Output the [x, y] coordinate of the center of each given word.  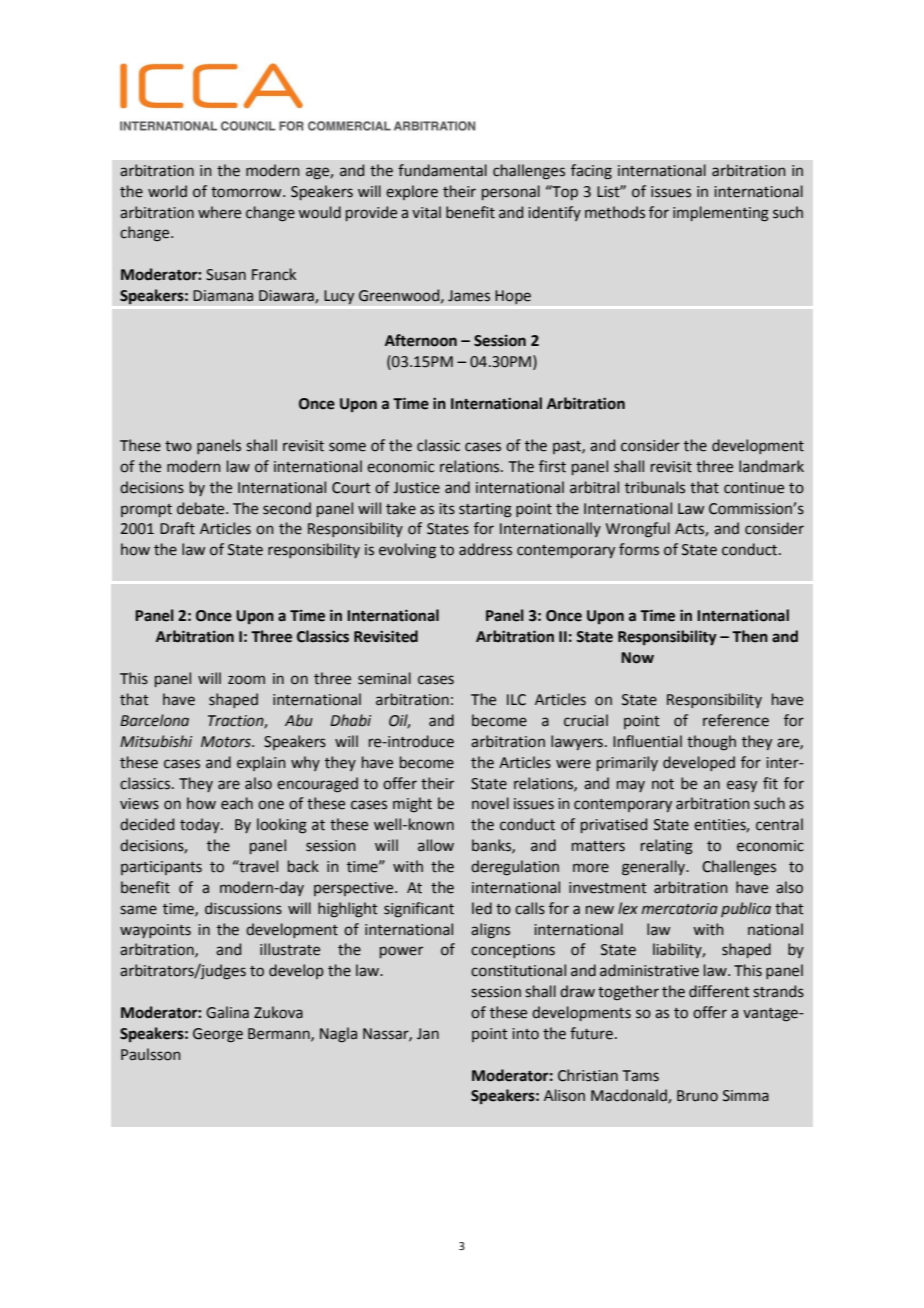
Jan [428, 1034]
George [218, 1035]
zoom [246, 680]
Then [750, 636]
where [219, 212]
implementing [721, 214]
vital [426, 212]
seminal [384, 678]
